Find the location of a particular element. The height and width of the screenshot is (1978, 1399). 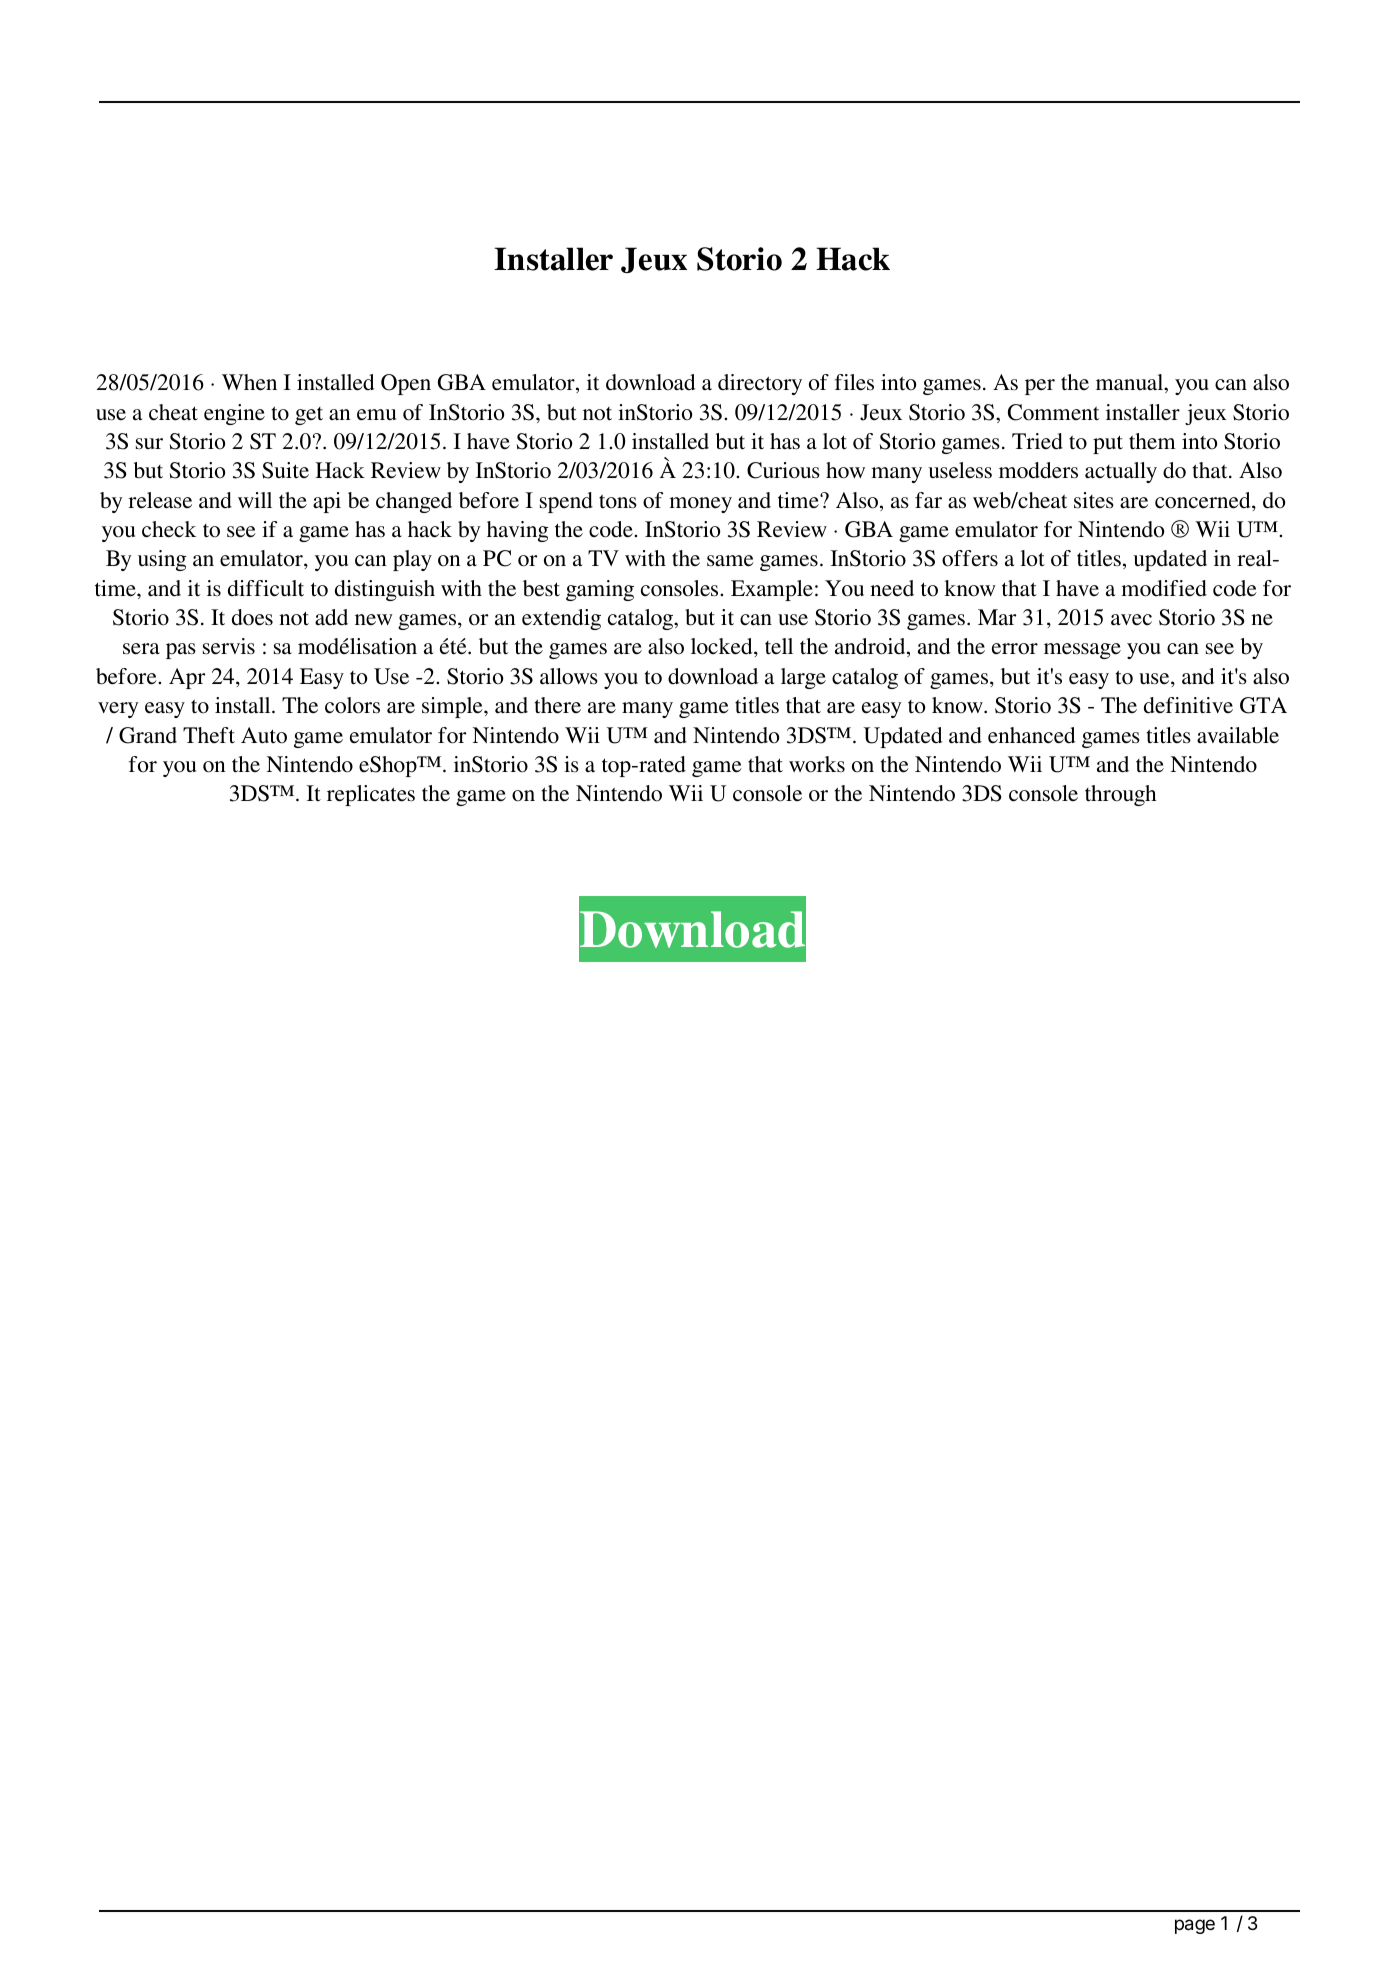

enhanced is located at coordinates (1031, 735).
